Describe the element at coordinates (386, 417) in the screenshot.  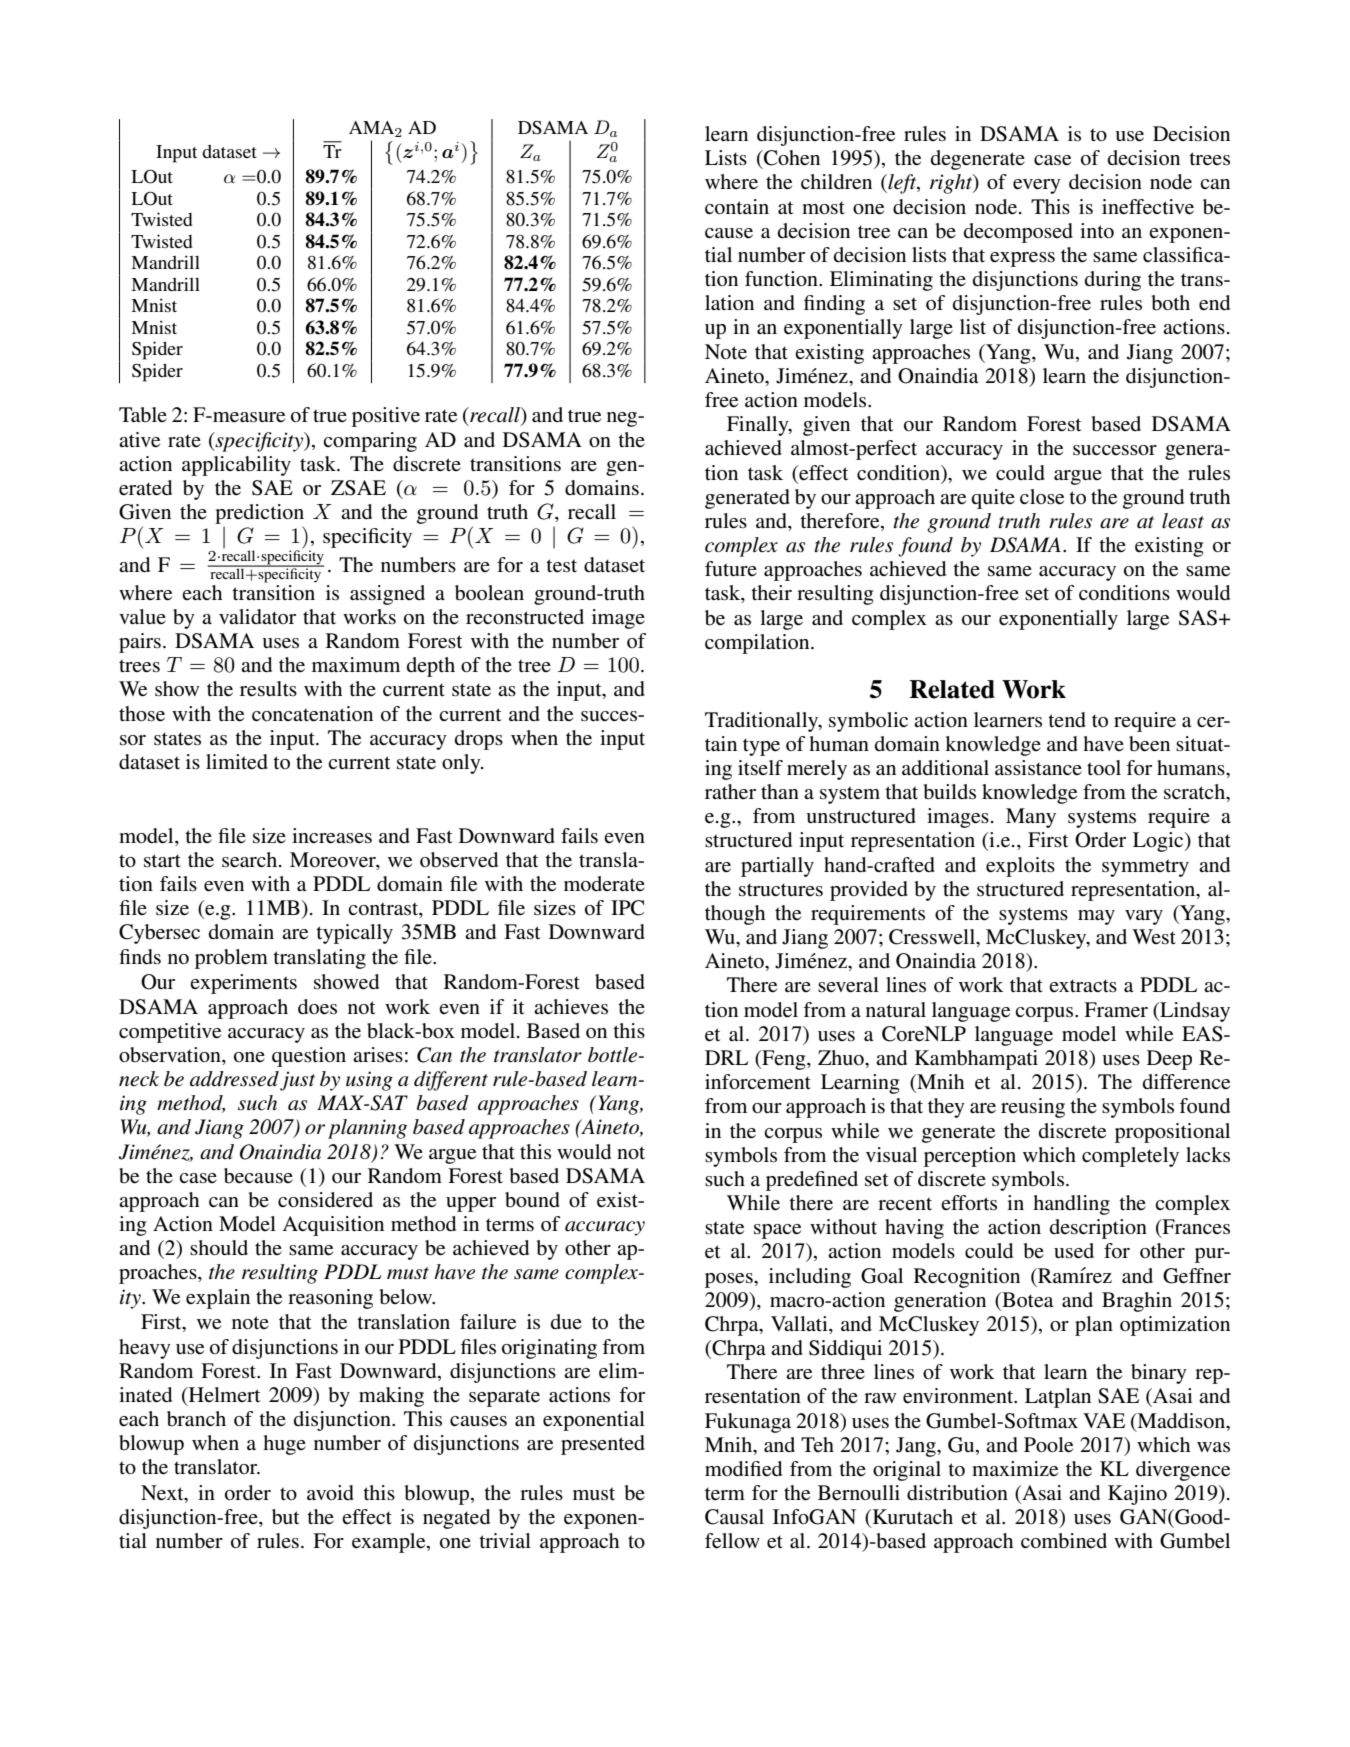
I see `positive` at that location.
